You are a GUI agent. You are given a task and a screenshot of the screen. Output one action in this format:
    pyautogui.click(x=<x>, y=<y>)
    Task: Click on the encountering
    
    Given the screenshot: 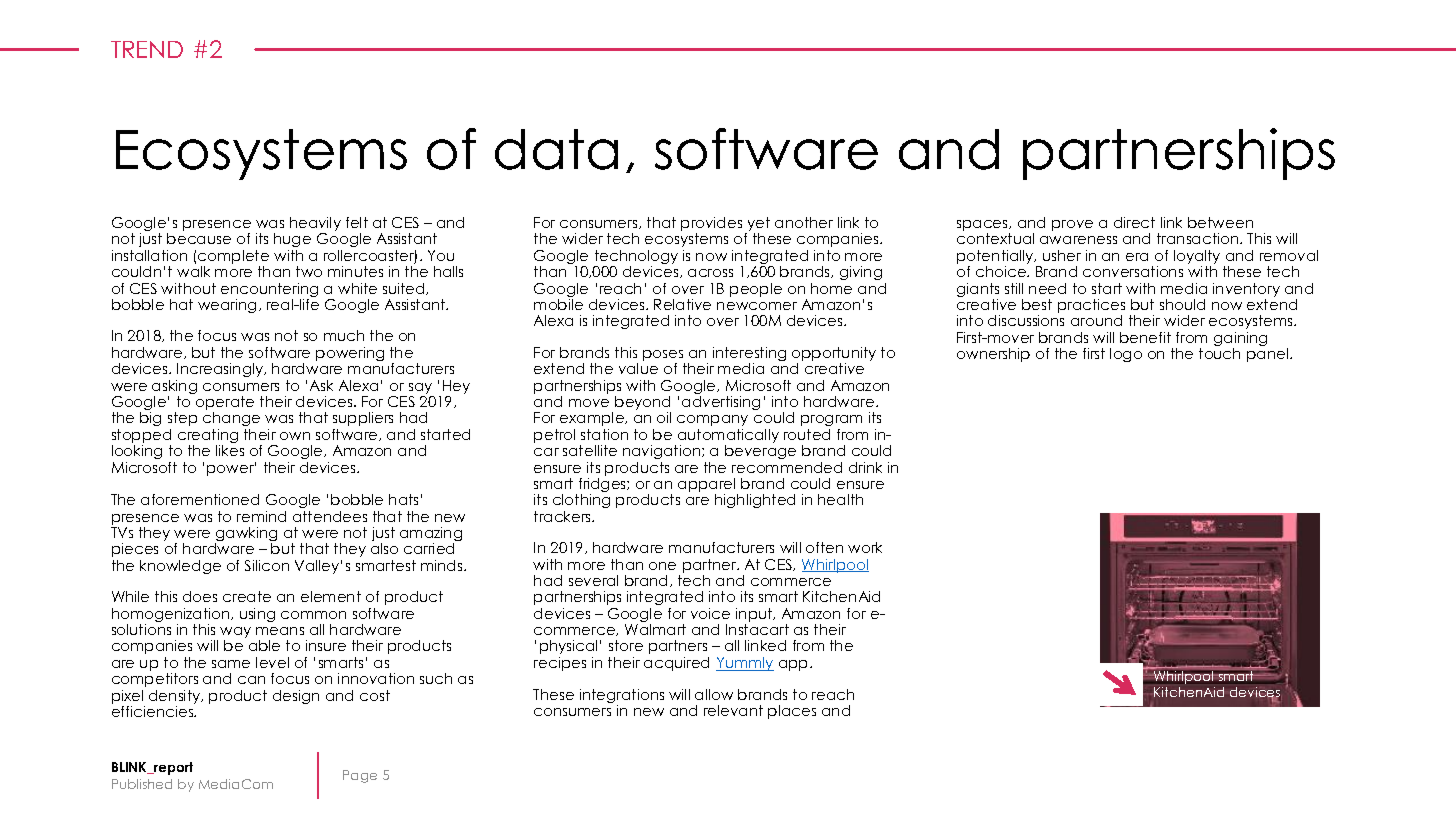 What is the action you would take?
    pyautogui.click(x=269, y=291)
